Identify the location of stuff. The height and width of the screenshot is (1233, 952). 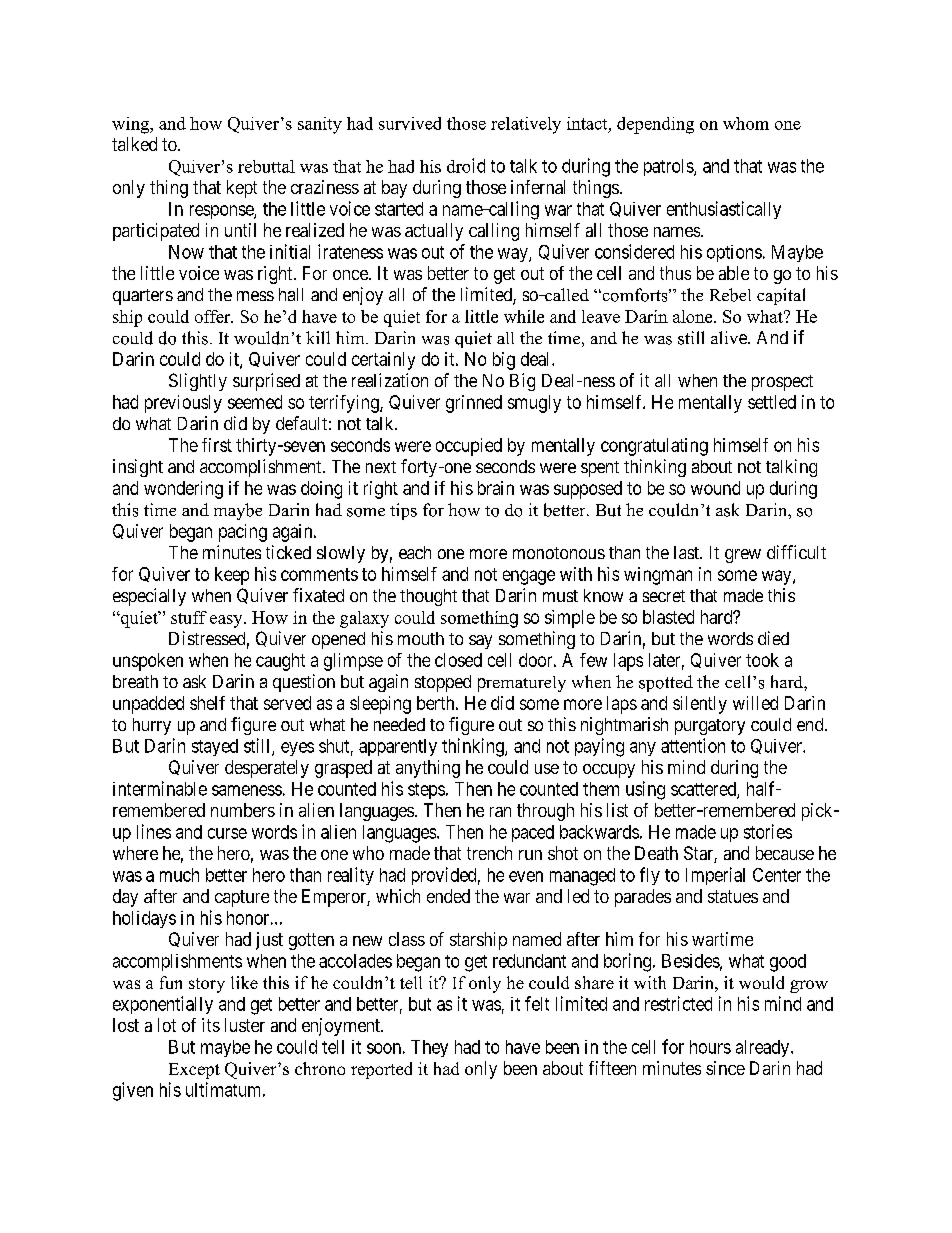
(189, 617).
